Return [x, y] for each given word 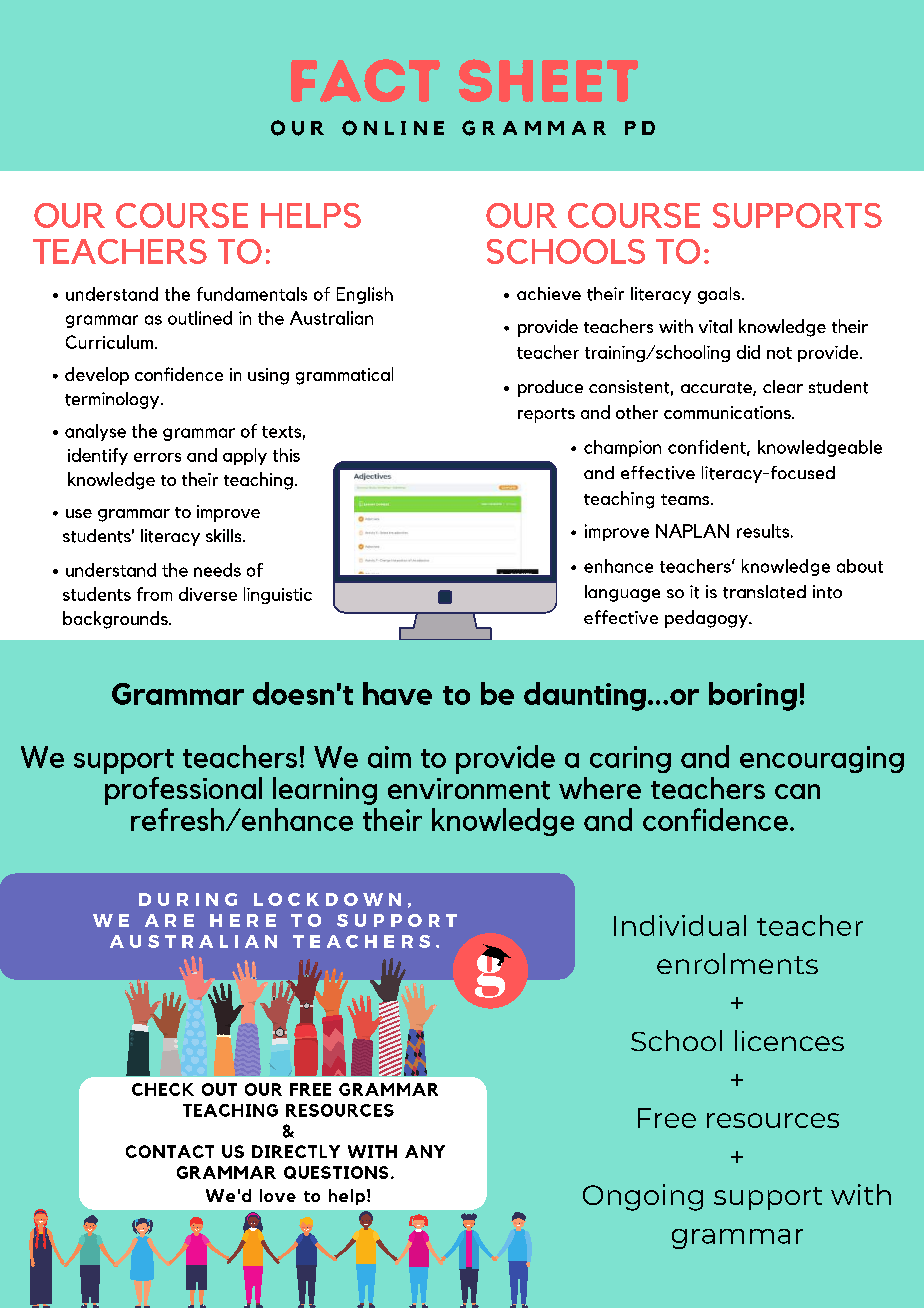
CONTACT [170, 1151]
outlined [200, 318]
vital [715, 326]
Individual [680, 925]
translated [764, 592]
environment [469, 789]
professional [183, 791]
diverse [208, 594]
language [622, 593]
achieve [549, 293]
